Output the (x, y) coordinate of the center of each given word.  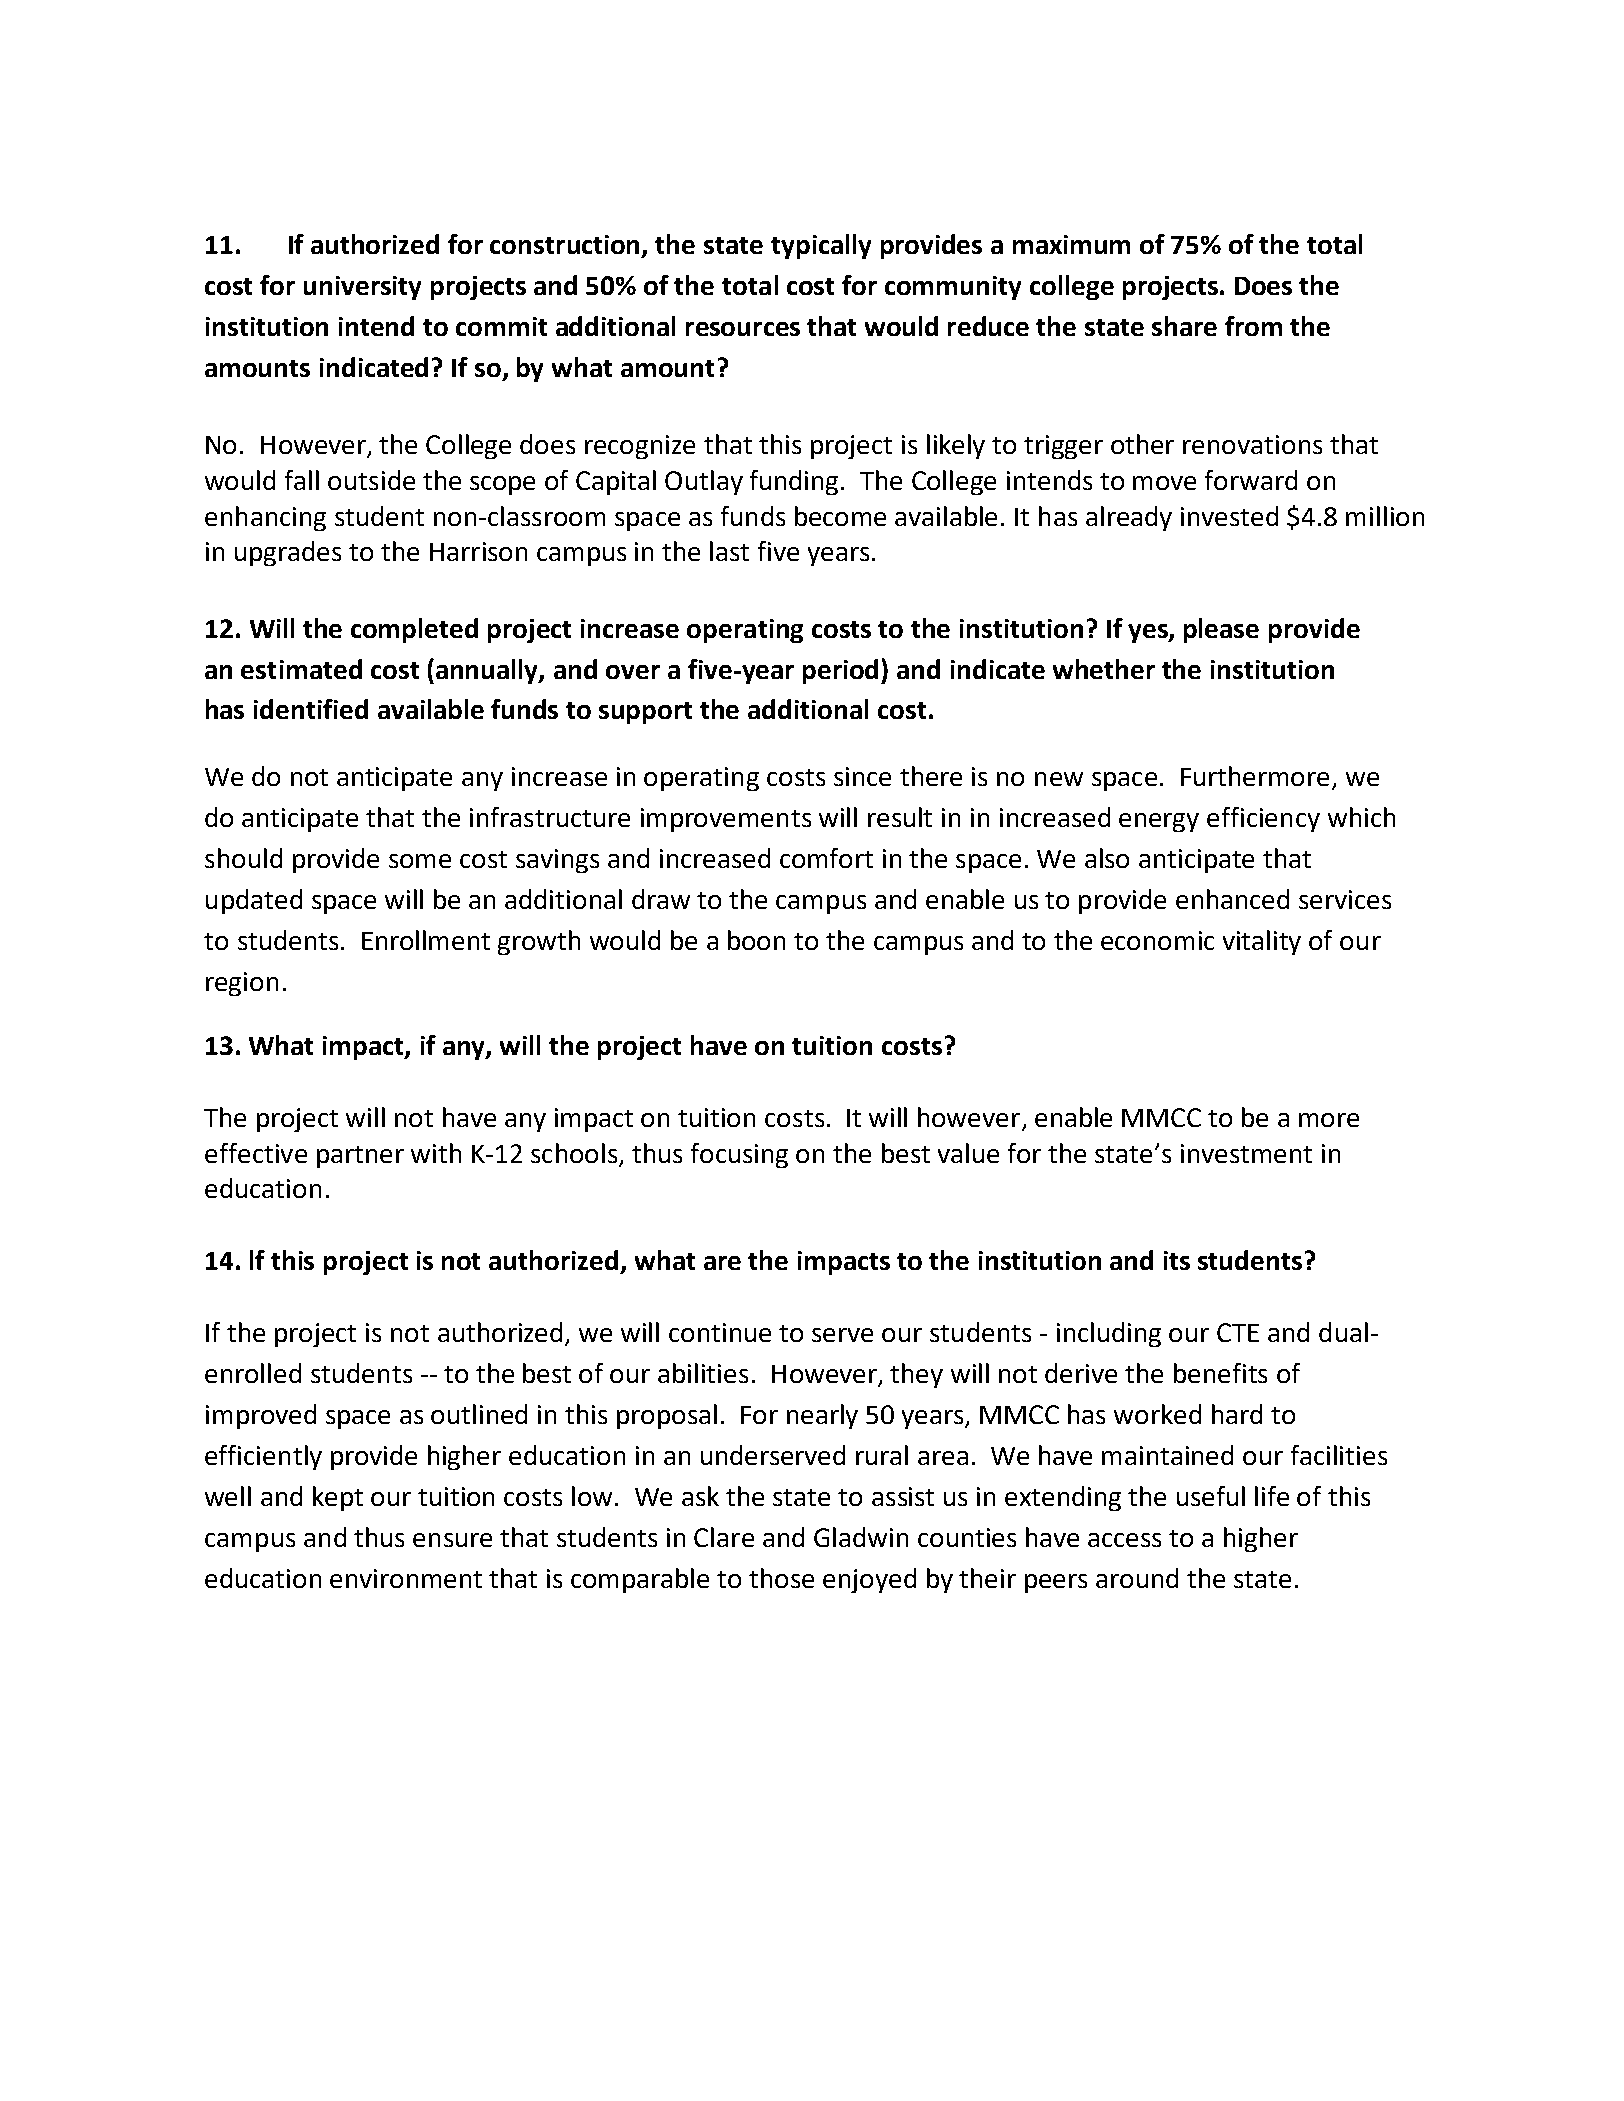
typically (821, 246)
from (1253, 326)
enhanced (1232, 899)
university (362, 288)
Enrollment (426, 940)
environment (406, 1578)
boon (756, 940)
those (781, 1578)
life (1272, 1496)
